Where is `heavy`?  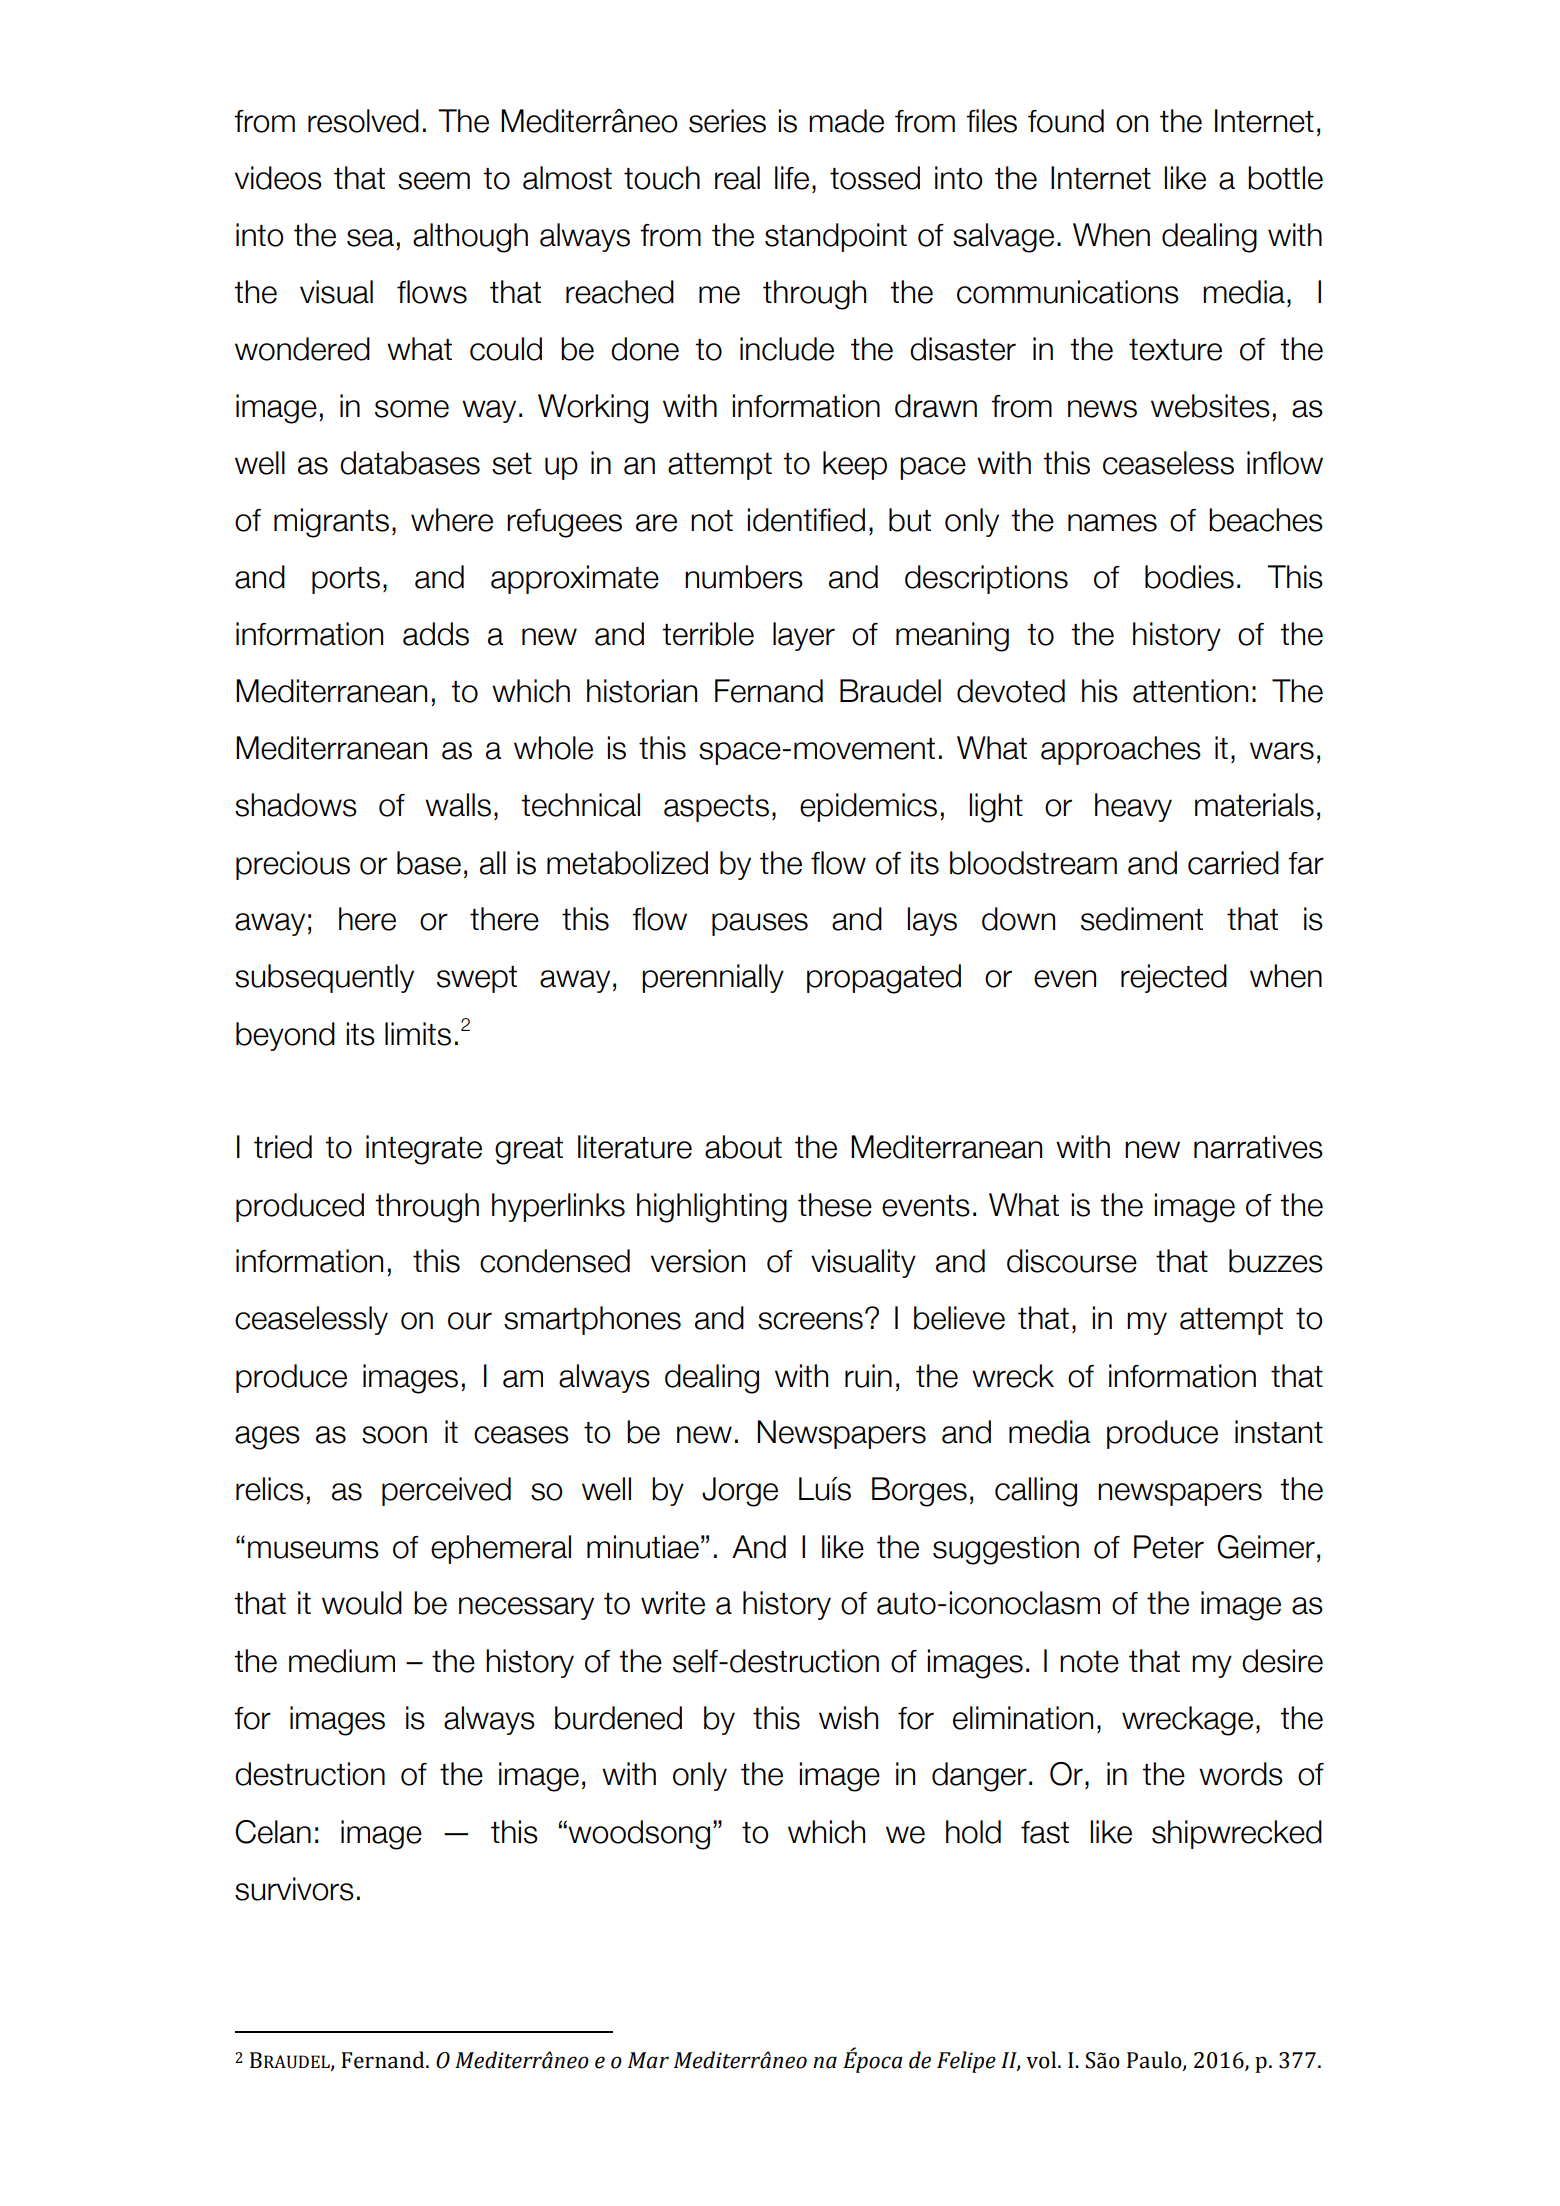 heavy is located at coordinates (1133, 807).
